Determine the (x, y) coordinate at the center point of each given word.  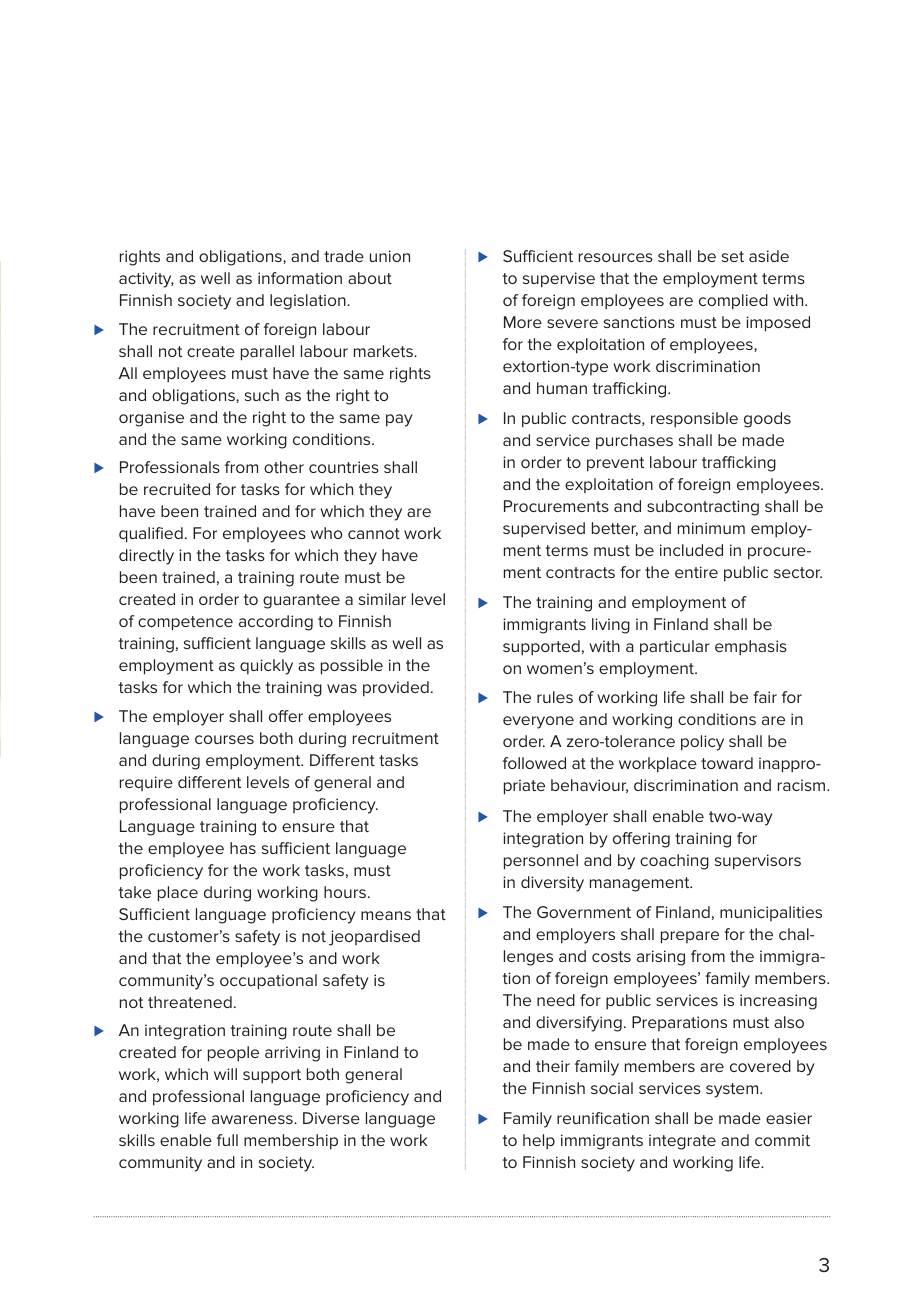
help (539, 1142)
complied (733, 302)
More (523, 322)
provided (396, 689)
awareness (253, 1119)
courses (224, 739)
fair (765, 697)
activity (146, 280)
